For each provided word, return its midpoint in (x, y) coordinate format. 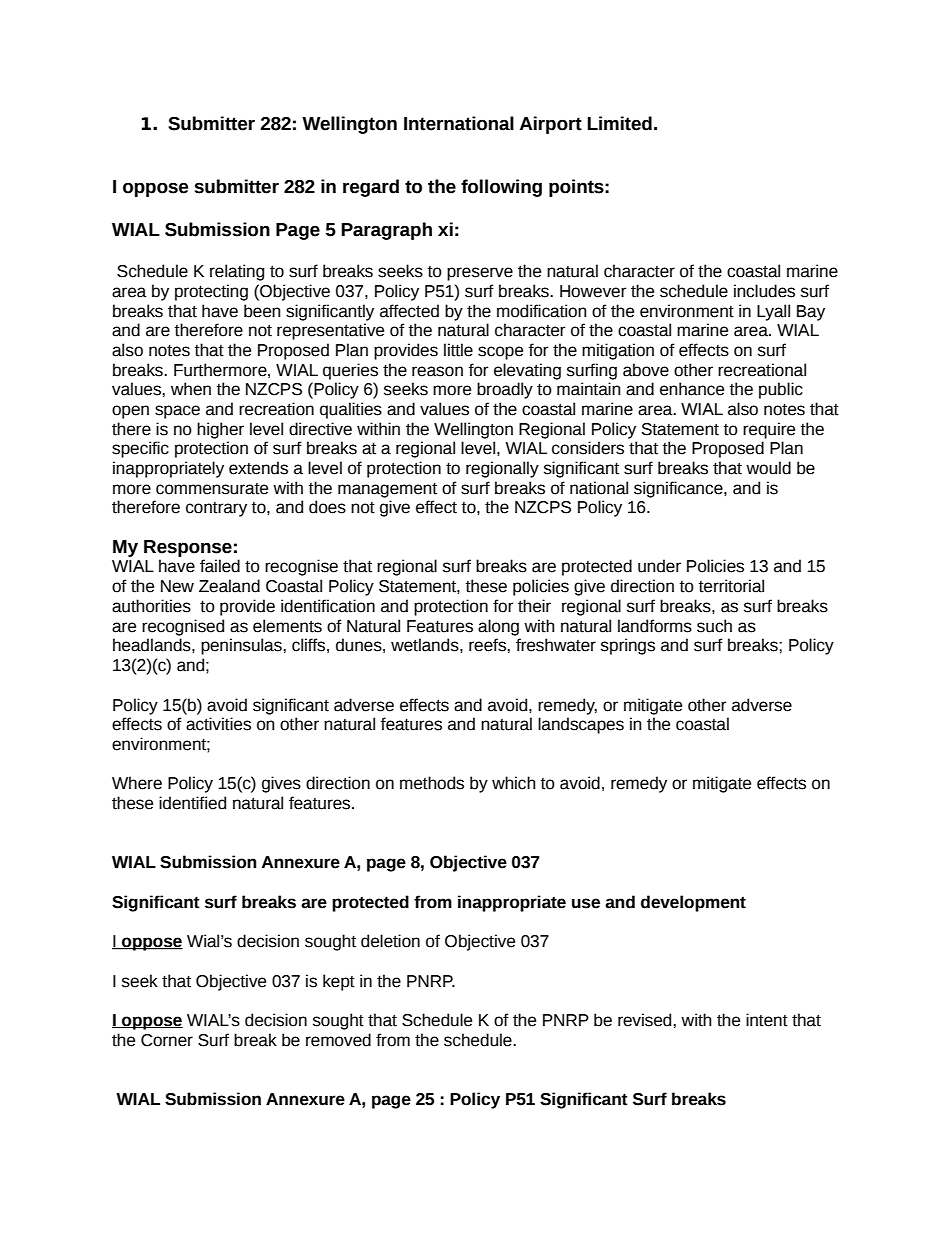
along (498, 627)
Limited (619, 123)
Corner (167, 1040)
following (501, 188)
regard (371, 188)
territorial (731, 586)
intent (767, 1020)
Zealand (229, 586)
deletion (390, 941)
